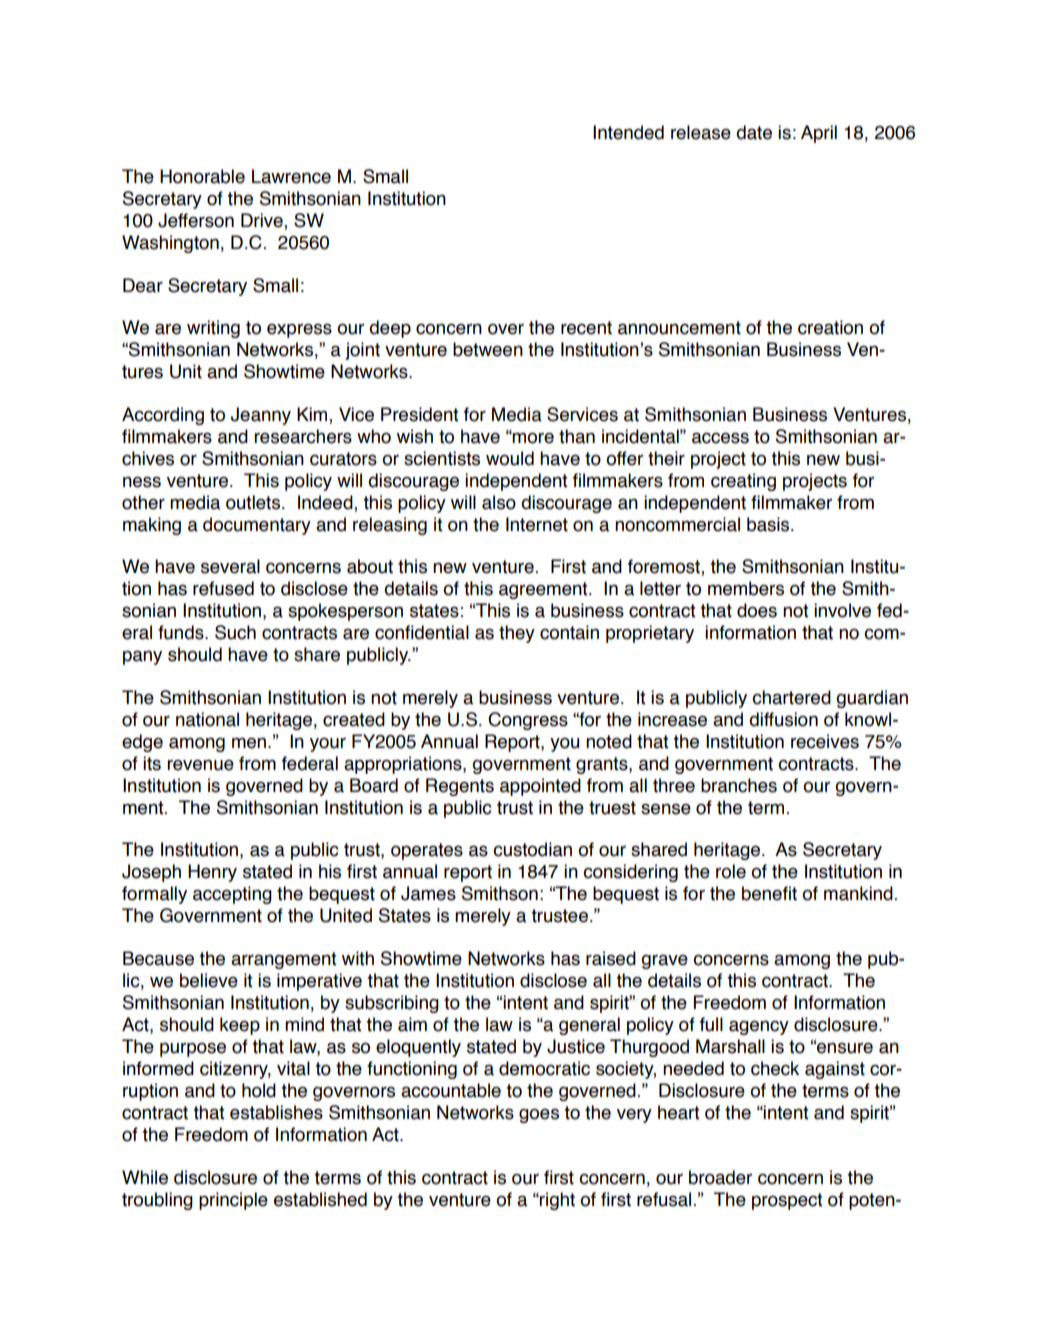  Describe the element at coordinates (163, 416) in the screenshot. I see `According` at that location.
